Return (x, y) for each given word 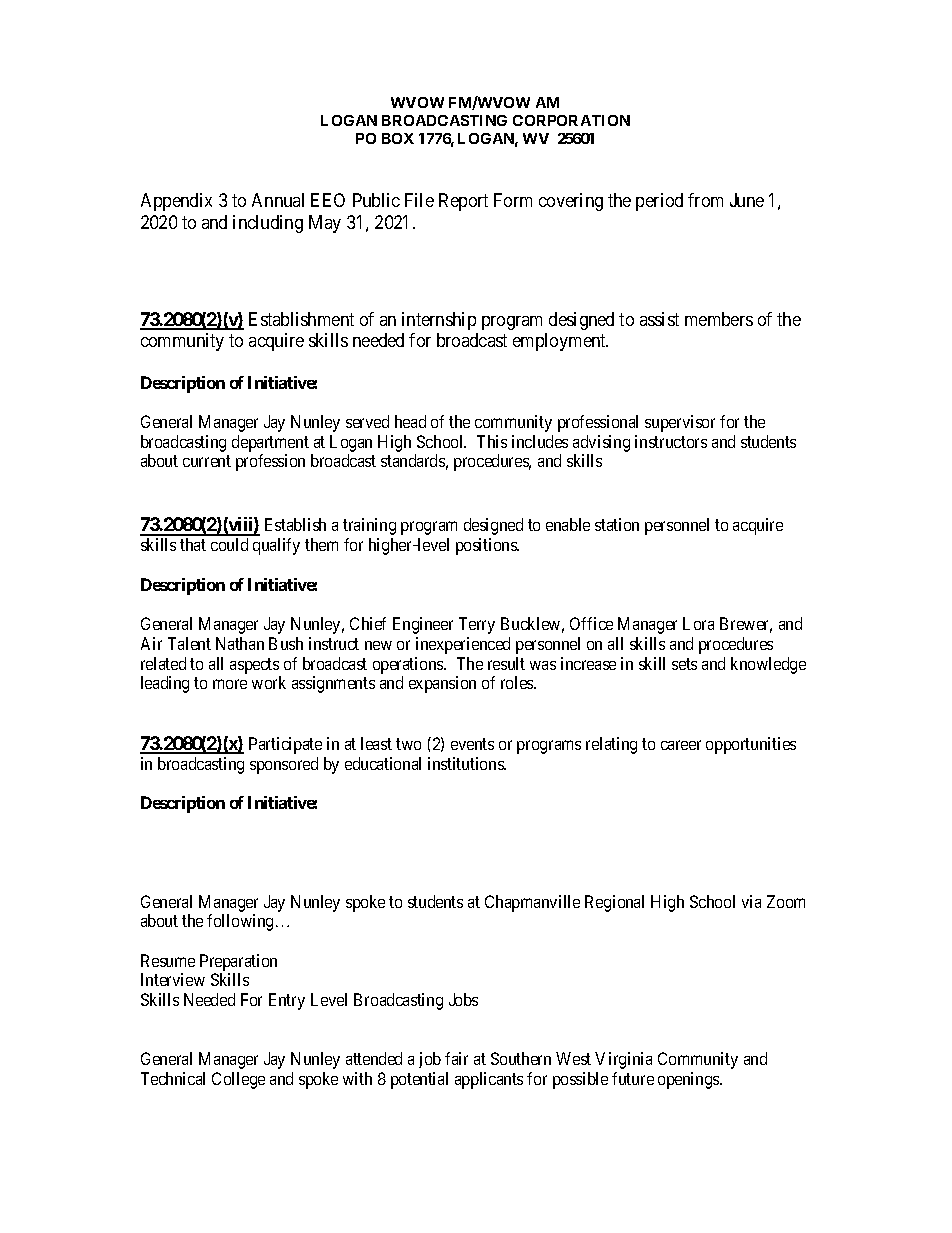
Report (463, 202)
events (472, 744)
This (492, 441)
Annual (278, 200)
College (238, 1080)
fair (456, 1058)
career (681, 745)
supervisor (680, 423)
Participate (285, 745)
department (270, 443)
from (705, 200)
